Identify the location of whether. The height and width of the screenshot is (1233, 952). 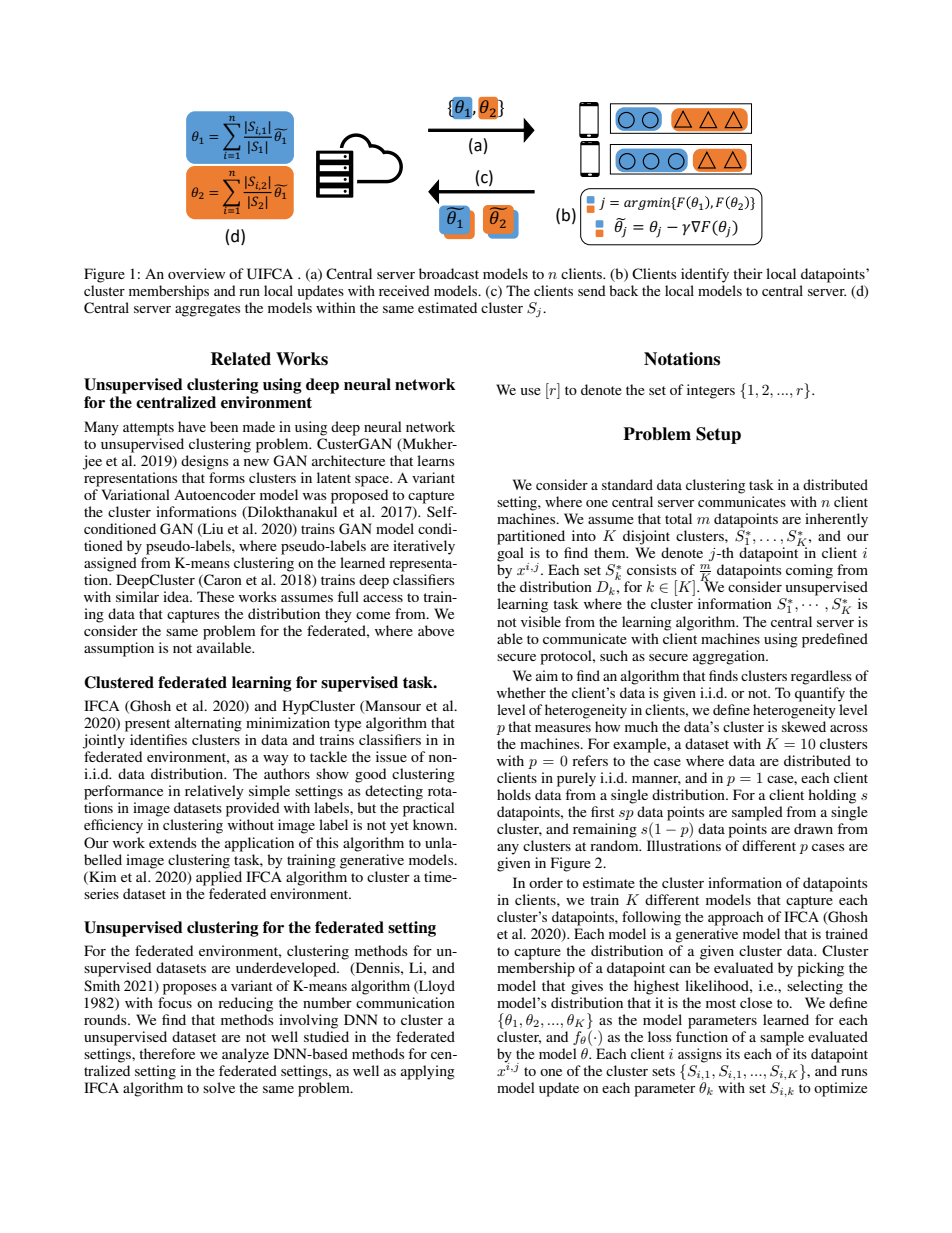
(521, 692).
